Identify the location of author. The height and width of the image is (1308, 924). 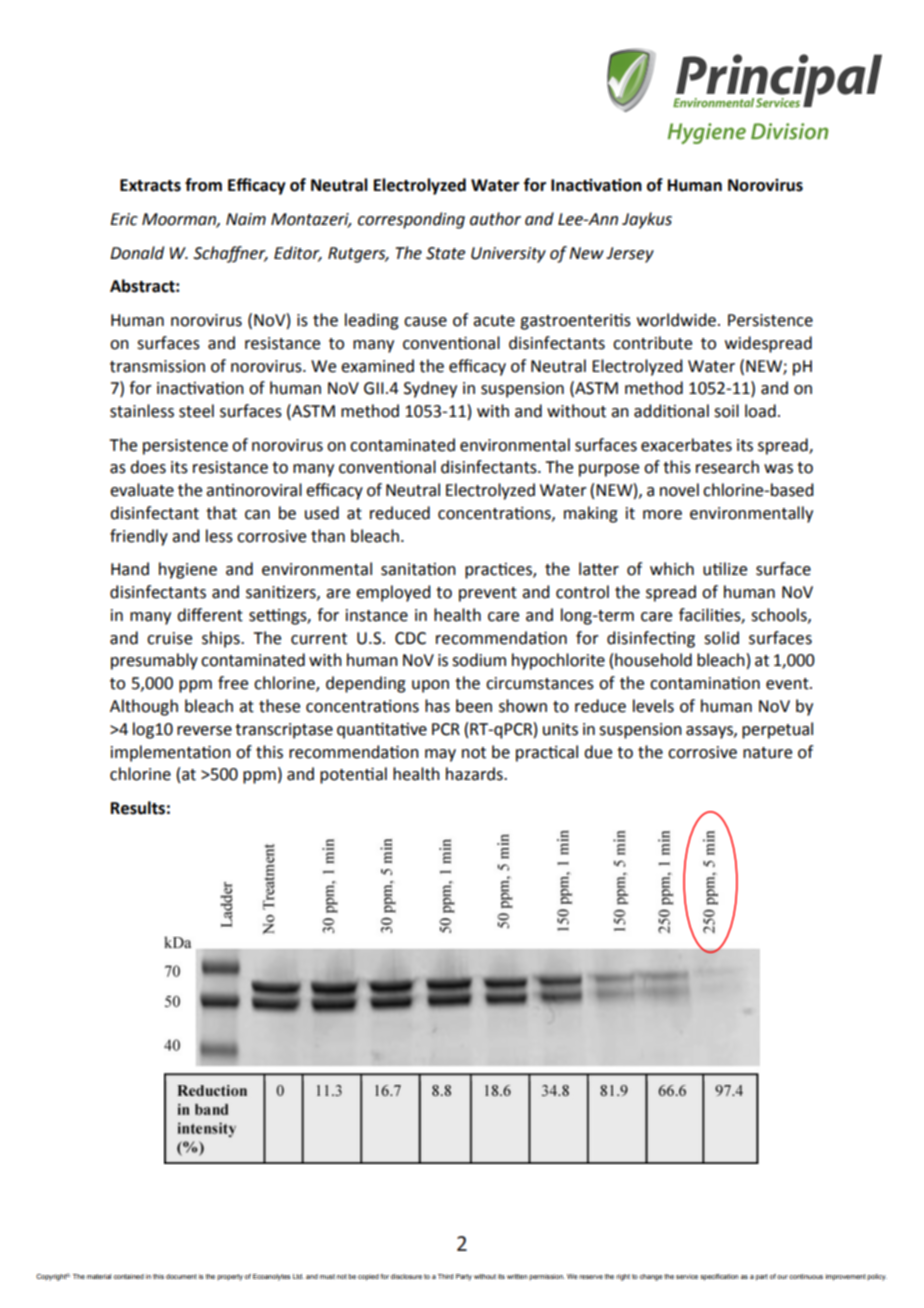
(495, 219).
